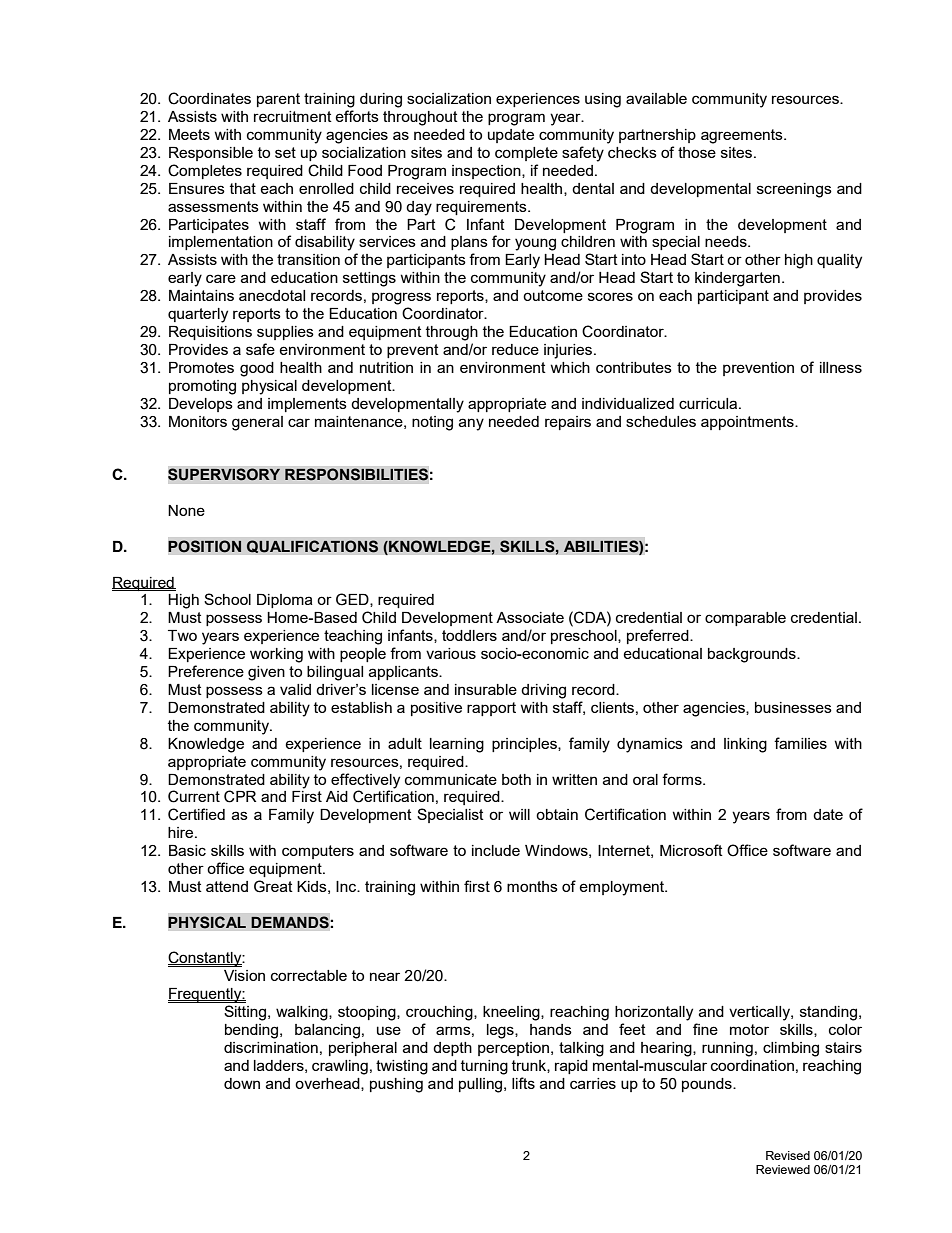 This page has height=1233, width=952. I want to click on lifts, so click(523, 1083).
